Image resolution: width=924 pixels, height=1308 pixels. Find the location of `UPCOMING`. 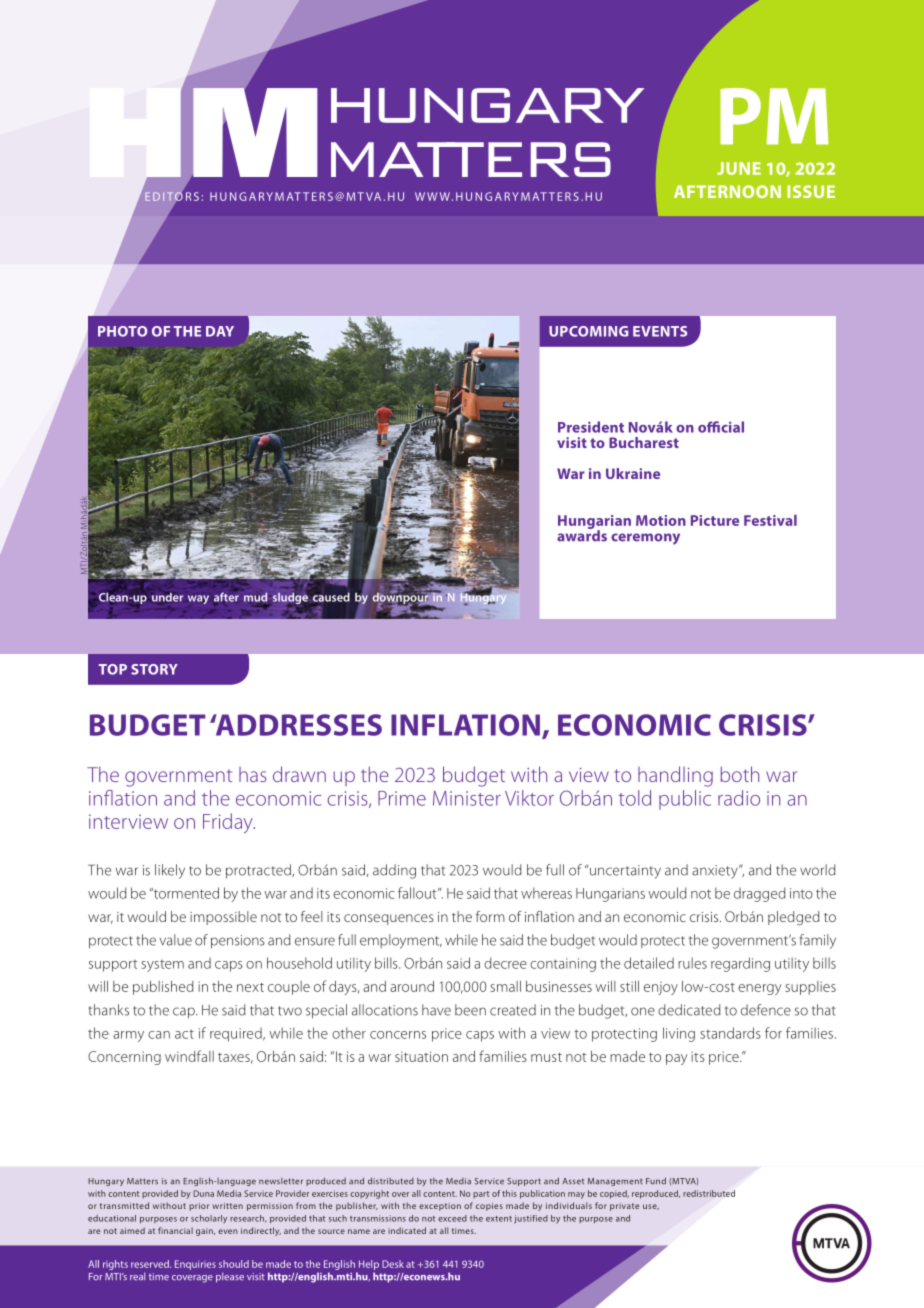

UPCOMING is located at coordinates (588, 331).
